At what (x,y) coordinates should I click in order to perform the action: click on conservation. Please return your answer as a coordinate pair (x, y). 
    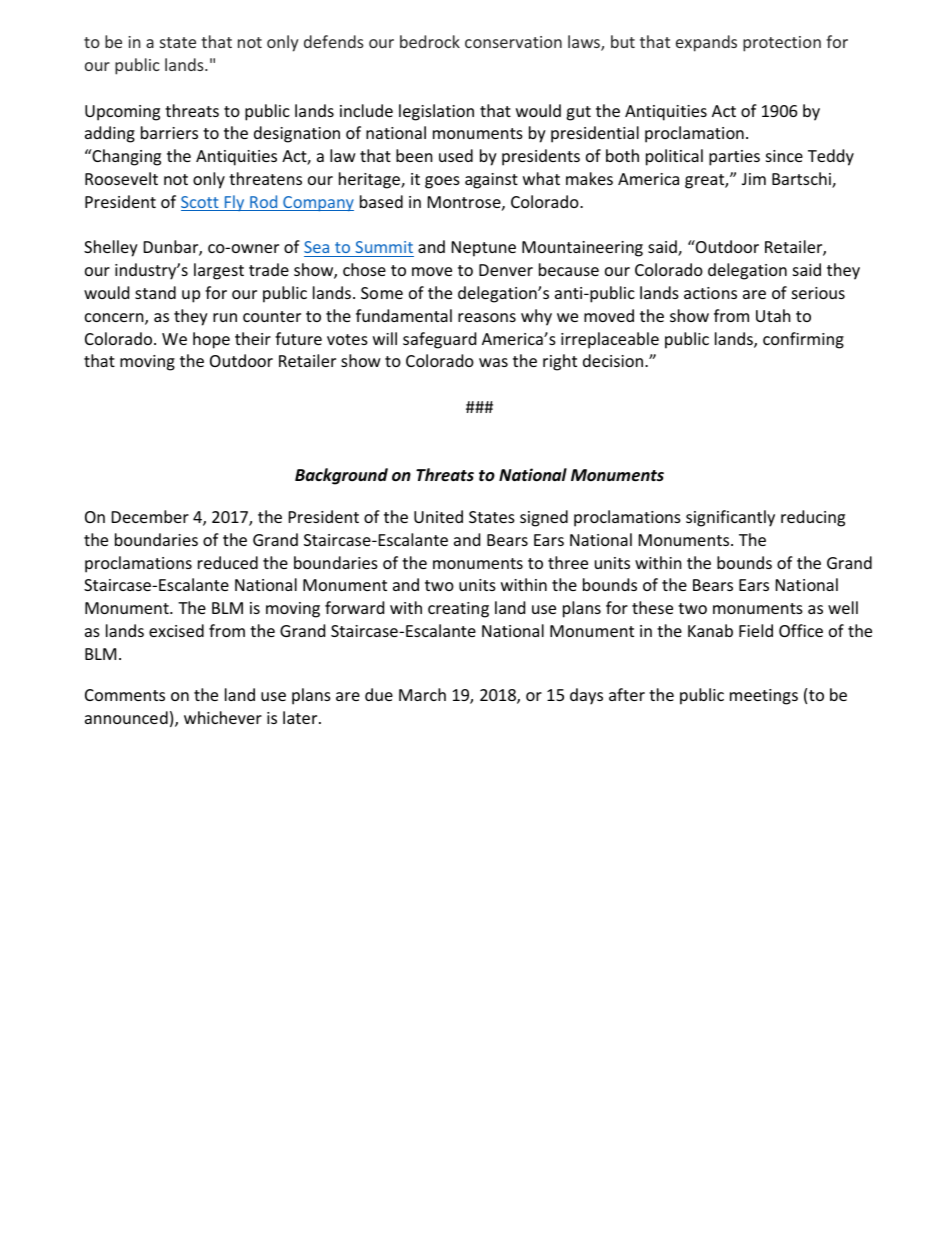
    Looking at the image, I should click on (513, 42).
